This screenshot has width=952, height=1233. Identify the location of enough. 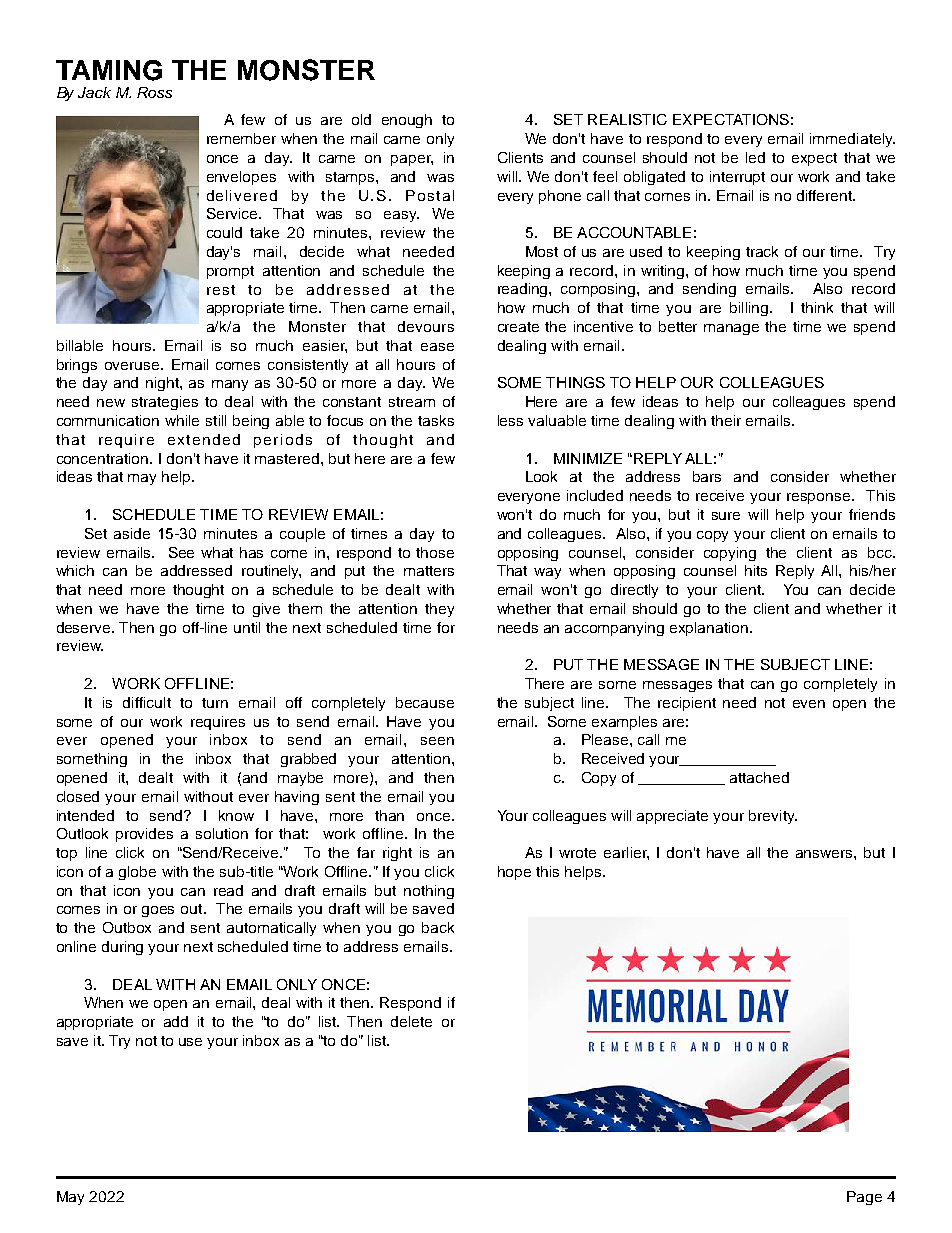
(407, 121).
